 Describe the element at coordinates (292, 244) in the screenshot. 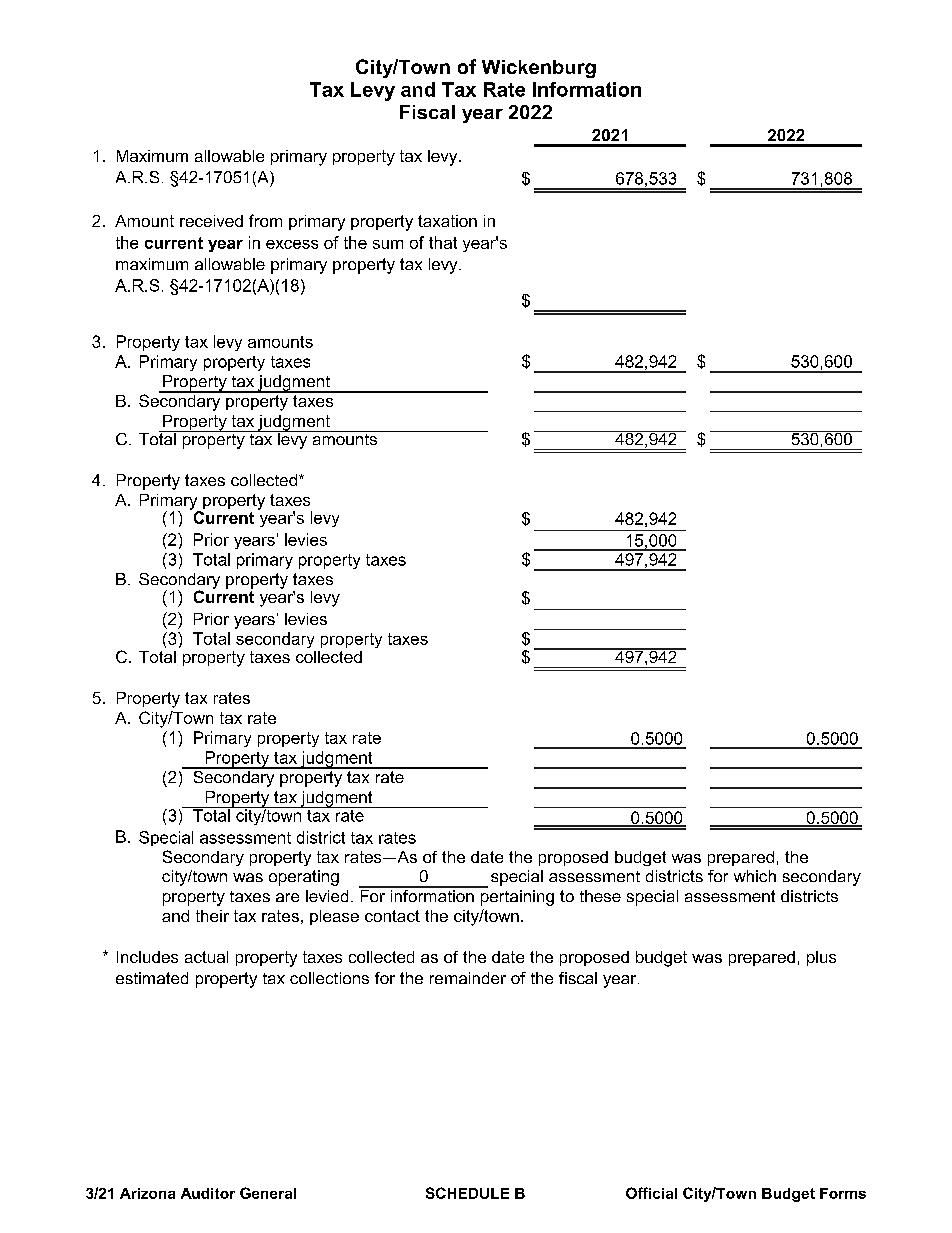

I see `excess` at that location.
